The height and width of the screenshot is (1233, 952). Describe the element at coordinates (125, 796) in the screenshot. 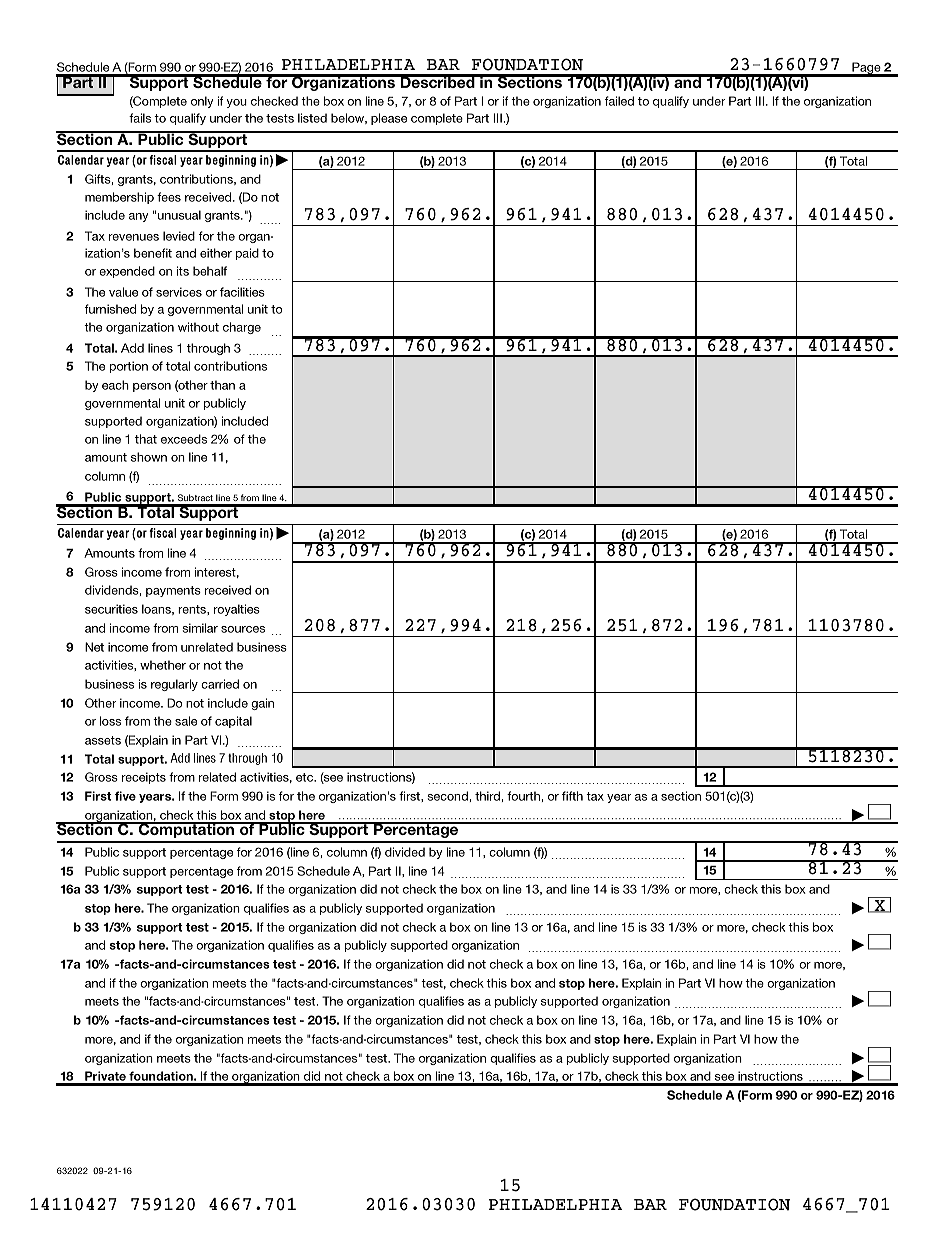

I see `five` at that location.
